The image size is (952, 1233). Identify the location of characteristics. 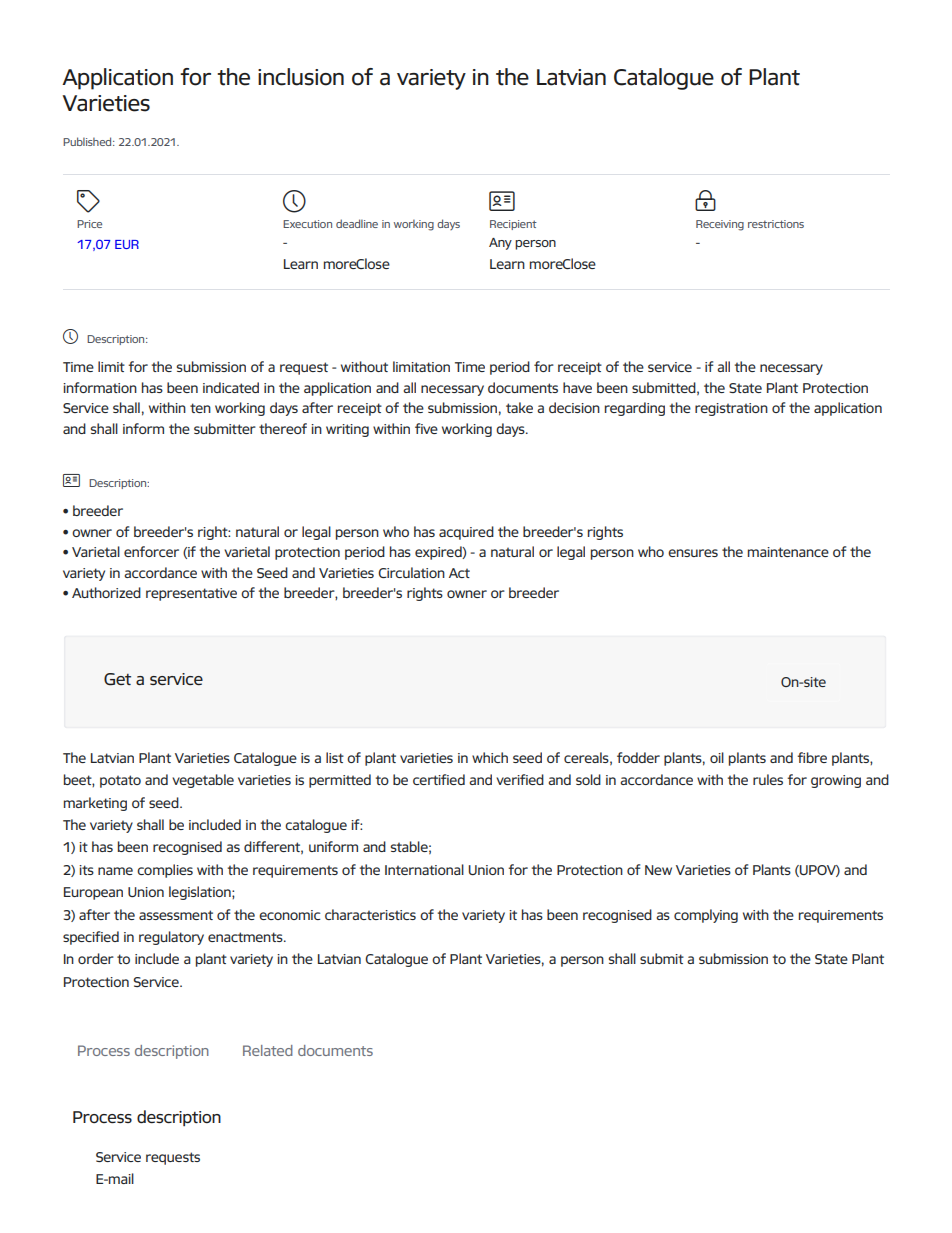
(370, 914).
